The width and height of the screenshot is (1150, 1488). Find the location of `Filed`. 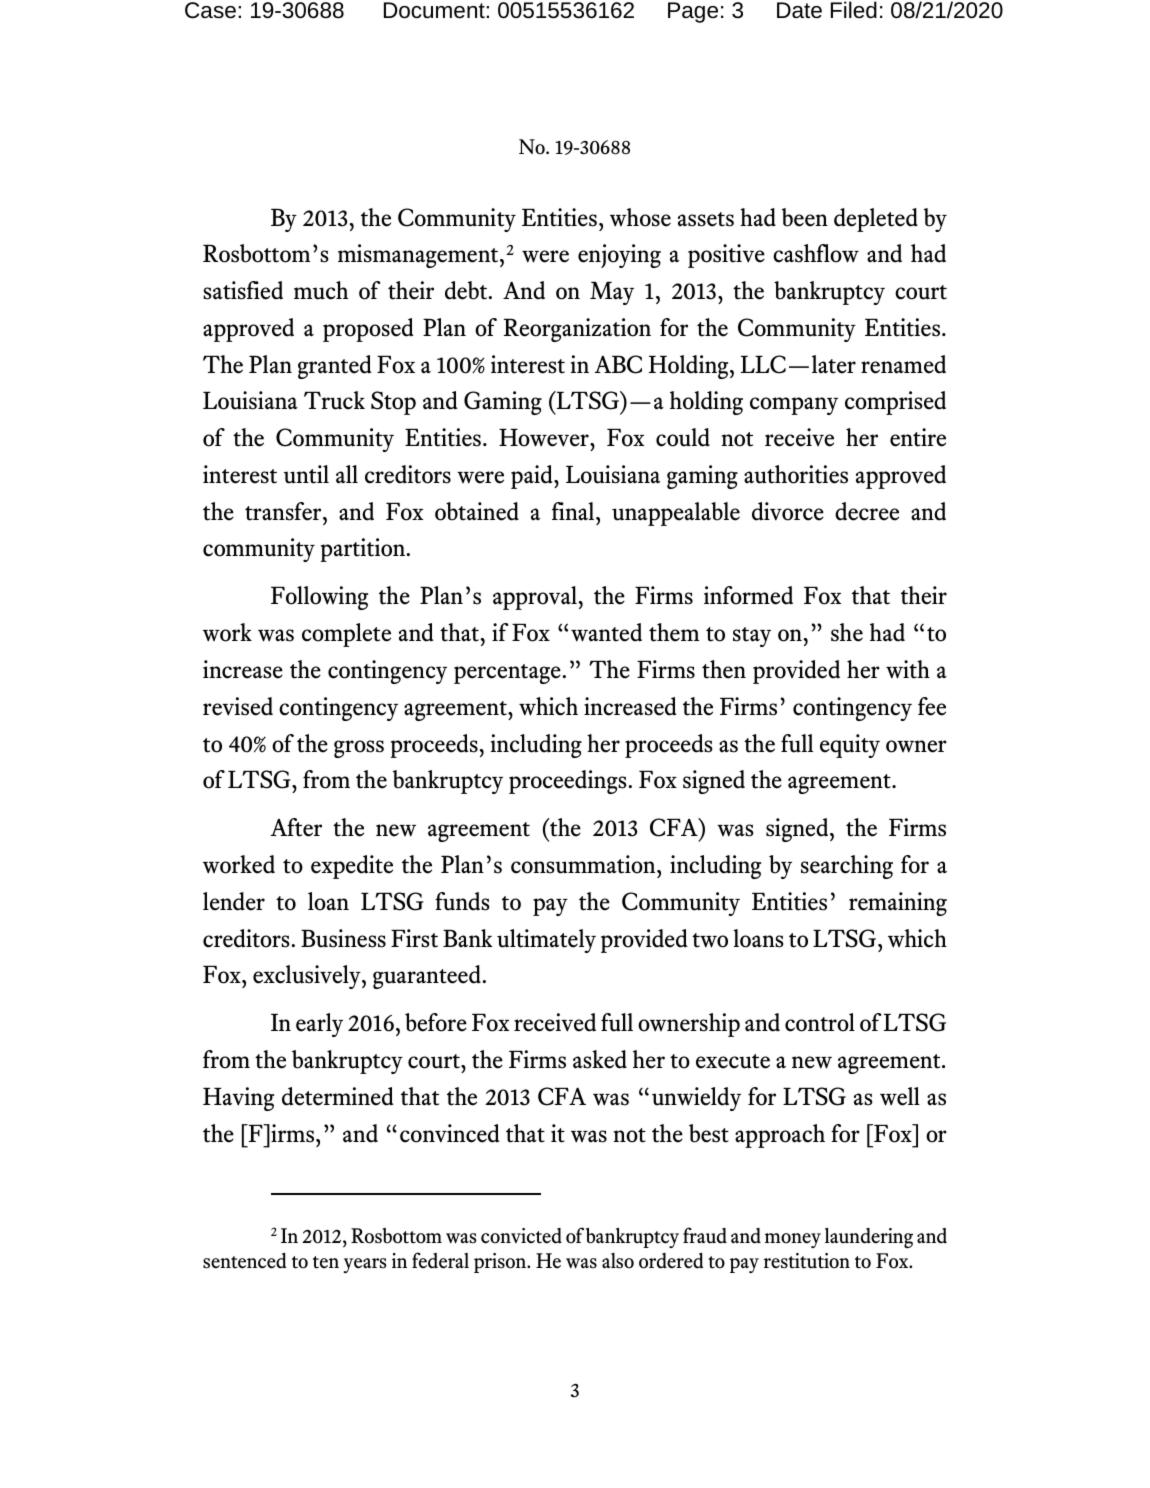

Filed is located at coordinates (854, 10).
